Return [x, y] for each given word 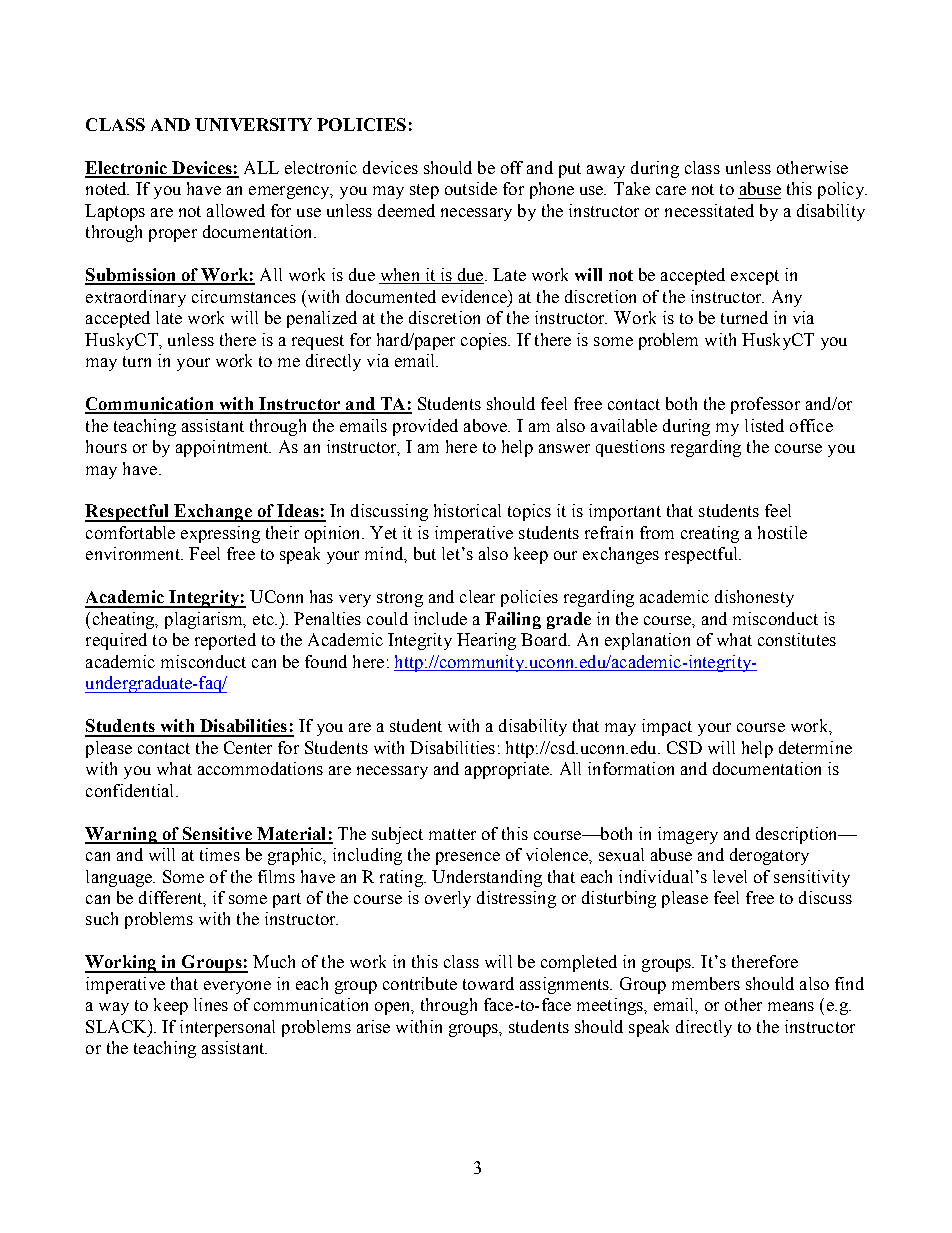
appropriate [508, 770]
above [487, 425]
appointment [223, 448]
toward [488, 983]
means [791, 1006]
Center [248, 747]
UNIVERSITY [253, 124]
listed [764, 425]
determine [815, 747]
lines [211, 1004]
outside [471, 188]
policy [842, 190]
